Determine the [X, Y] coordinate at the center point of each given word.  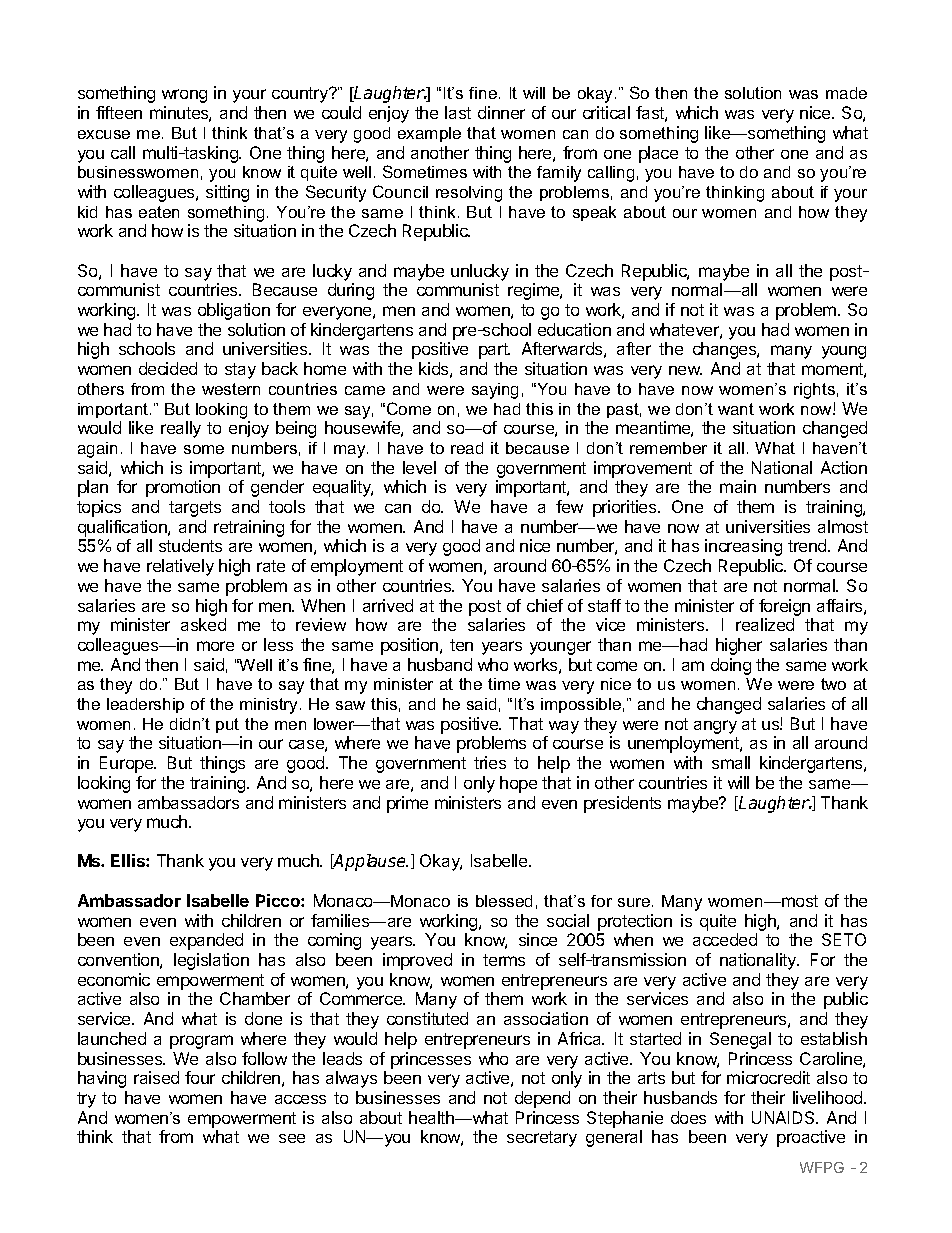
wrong [184, 96]
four [200, 1077]
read [467, 448]
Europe [128, 764]
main [738, 486]
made [846, 93]
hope [518, 784]
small [731, 762]
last [458, 112]
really [181, 429]
